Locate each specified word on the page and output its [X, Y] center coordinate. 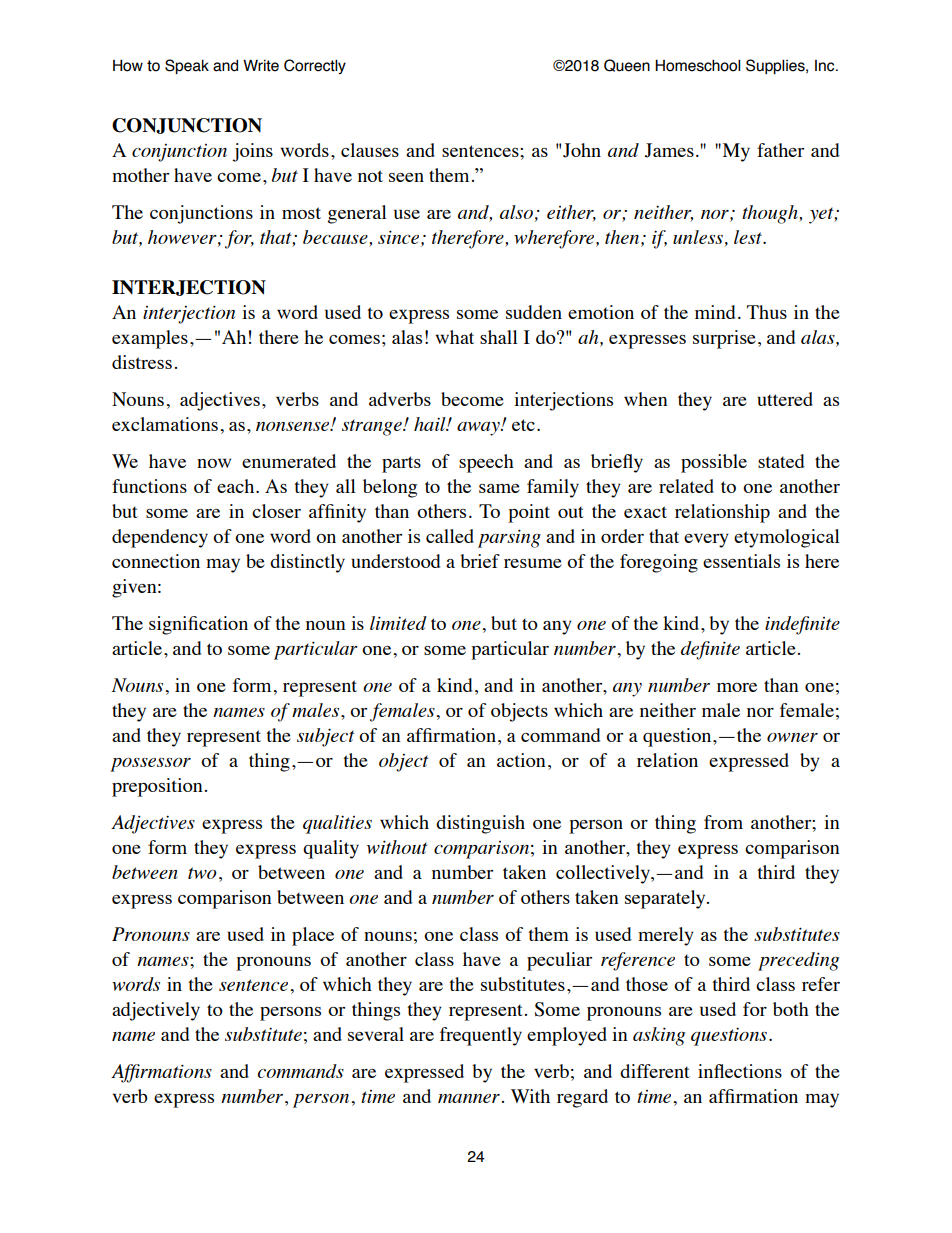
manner [469, 1098]
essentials [741, 561]
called [450, 536]
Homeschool [697, 65]
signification [198, 625]
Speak [187, 66]
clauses [370, 150]
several [376, 1034]
